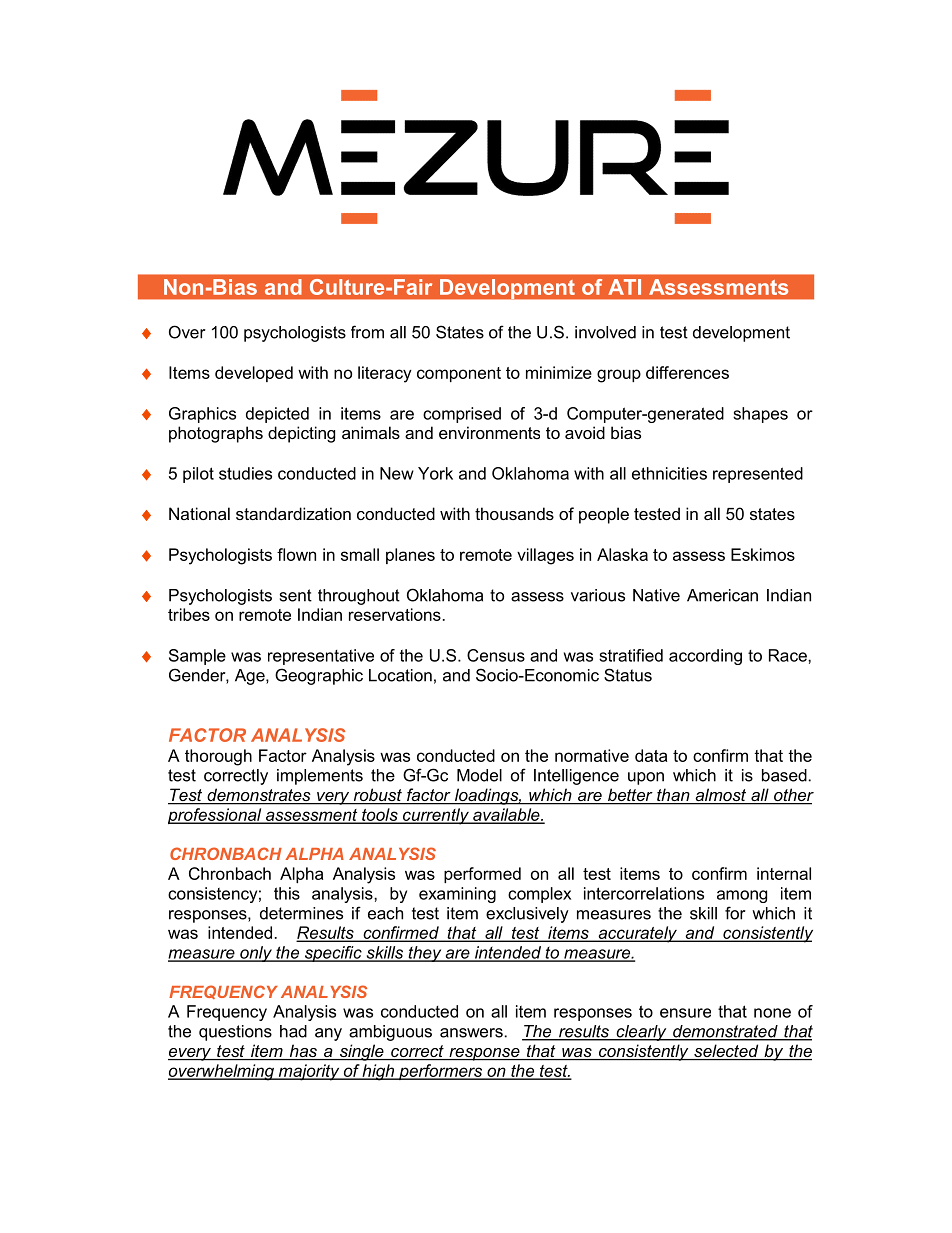  Describe the element at coordinates (496, 655) in the screenshot. I see `Census` at that location.
